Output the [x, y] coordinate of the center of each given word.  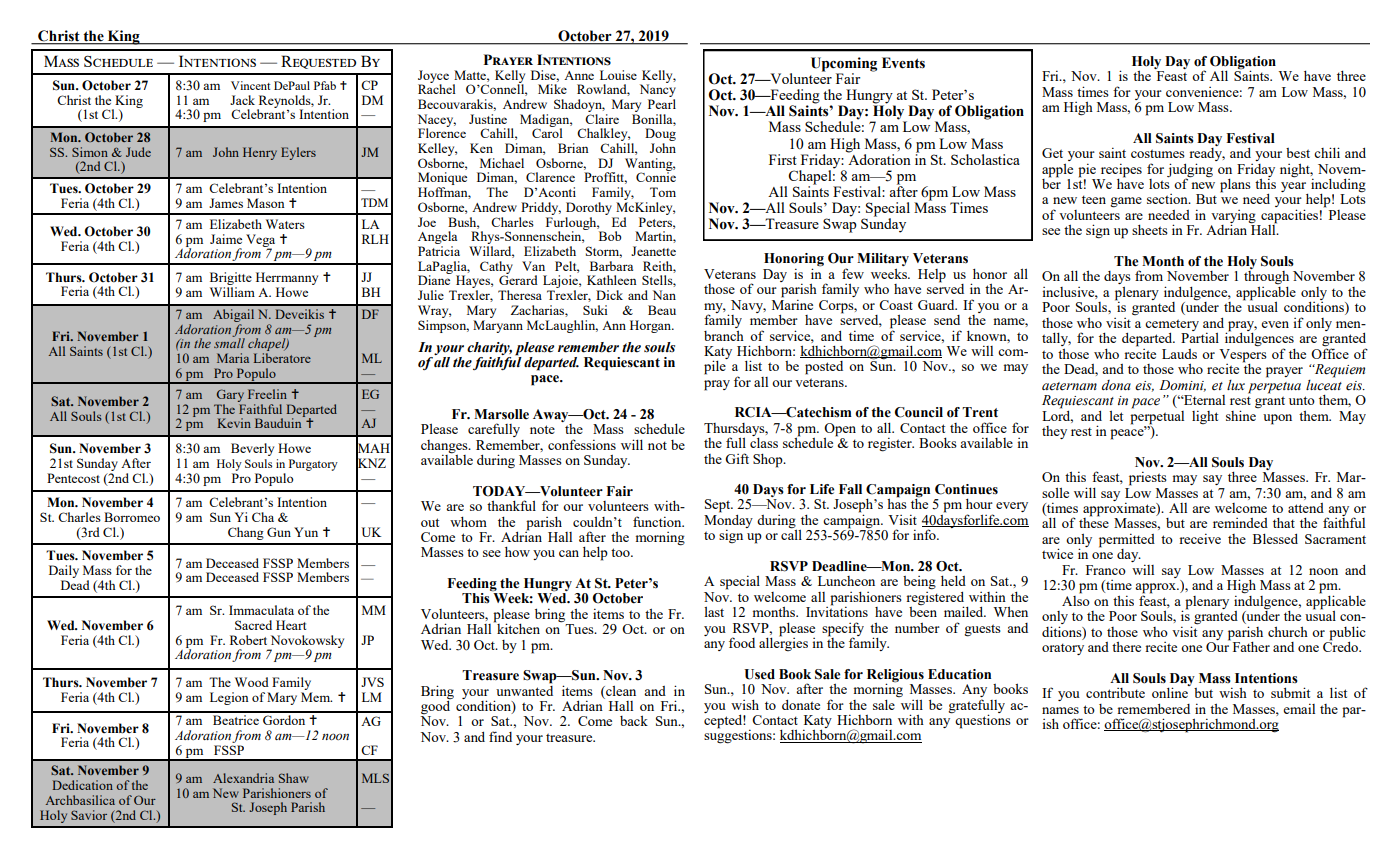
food [742, 642]
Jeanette [653, 251]
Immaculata [261, 610]
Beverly [252, 449]
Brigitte [231, 278]
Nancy [658, 91]
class [764, 441]
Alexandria [243, 778]
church [1288, 631]
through [1266, 279]
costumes [1158, 153]
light [1205, 417]
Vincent [250, 85]
